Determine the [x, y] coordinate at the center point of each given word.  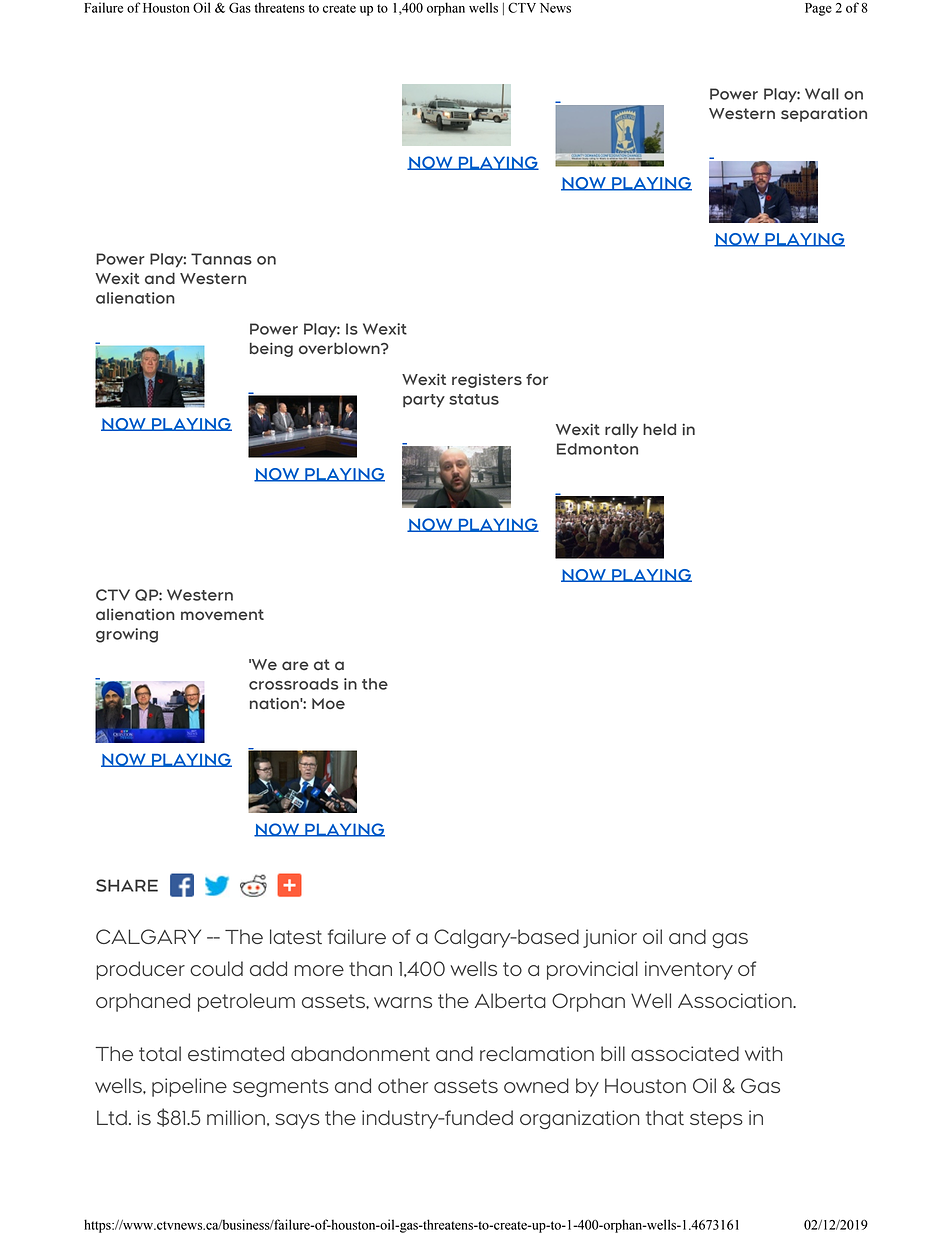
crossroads [293, 684]
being [271, 349]
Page [818, 9]
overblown [340, 348]
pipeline [189, 1087]
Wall [822, 94]
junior [610, 938]
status [474, 399]
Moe [328, 703]
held [659, 429]
